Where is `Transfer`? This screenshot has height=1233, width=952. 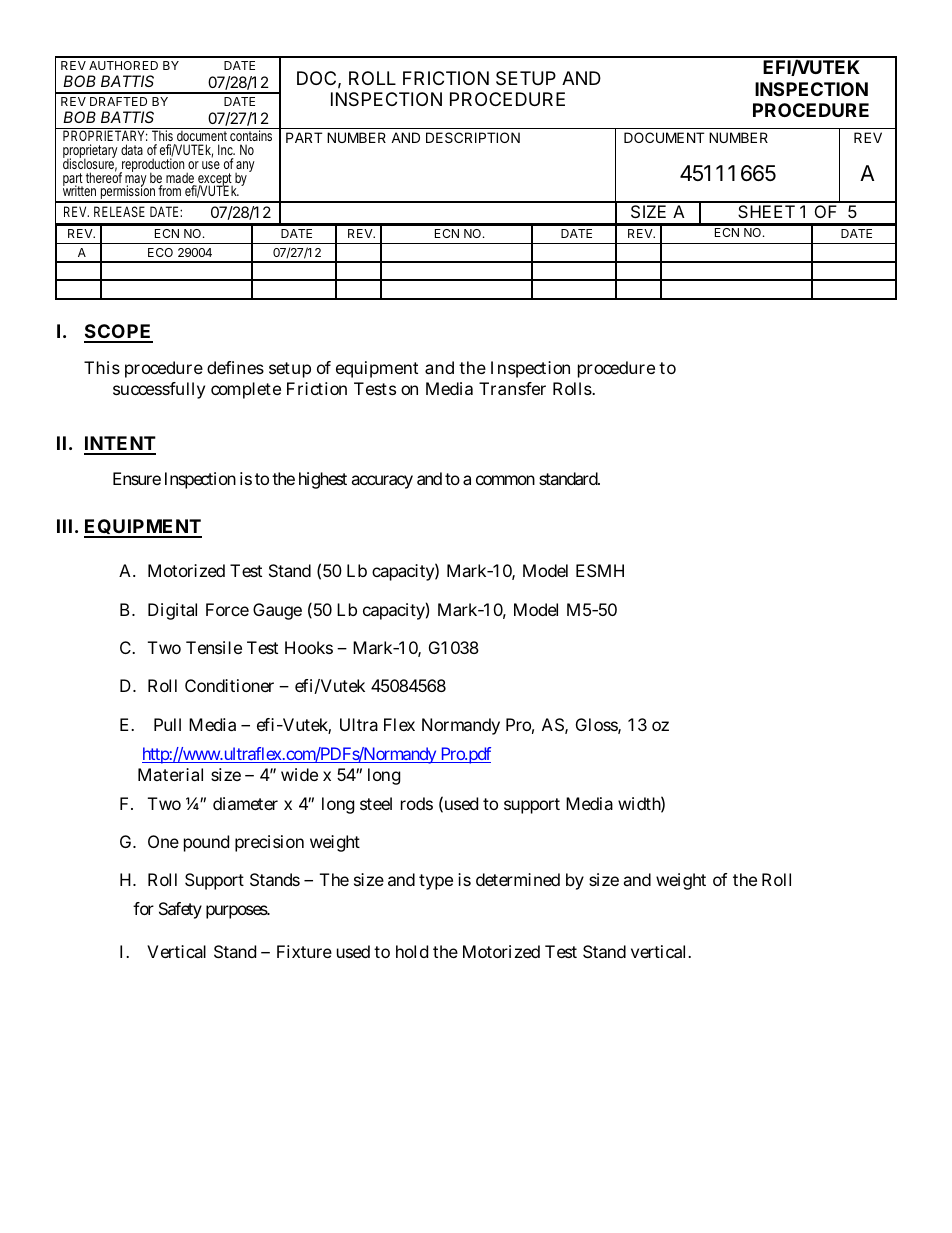
Transfer is located at coordinates (512, 388).
